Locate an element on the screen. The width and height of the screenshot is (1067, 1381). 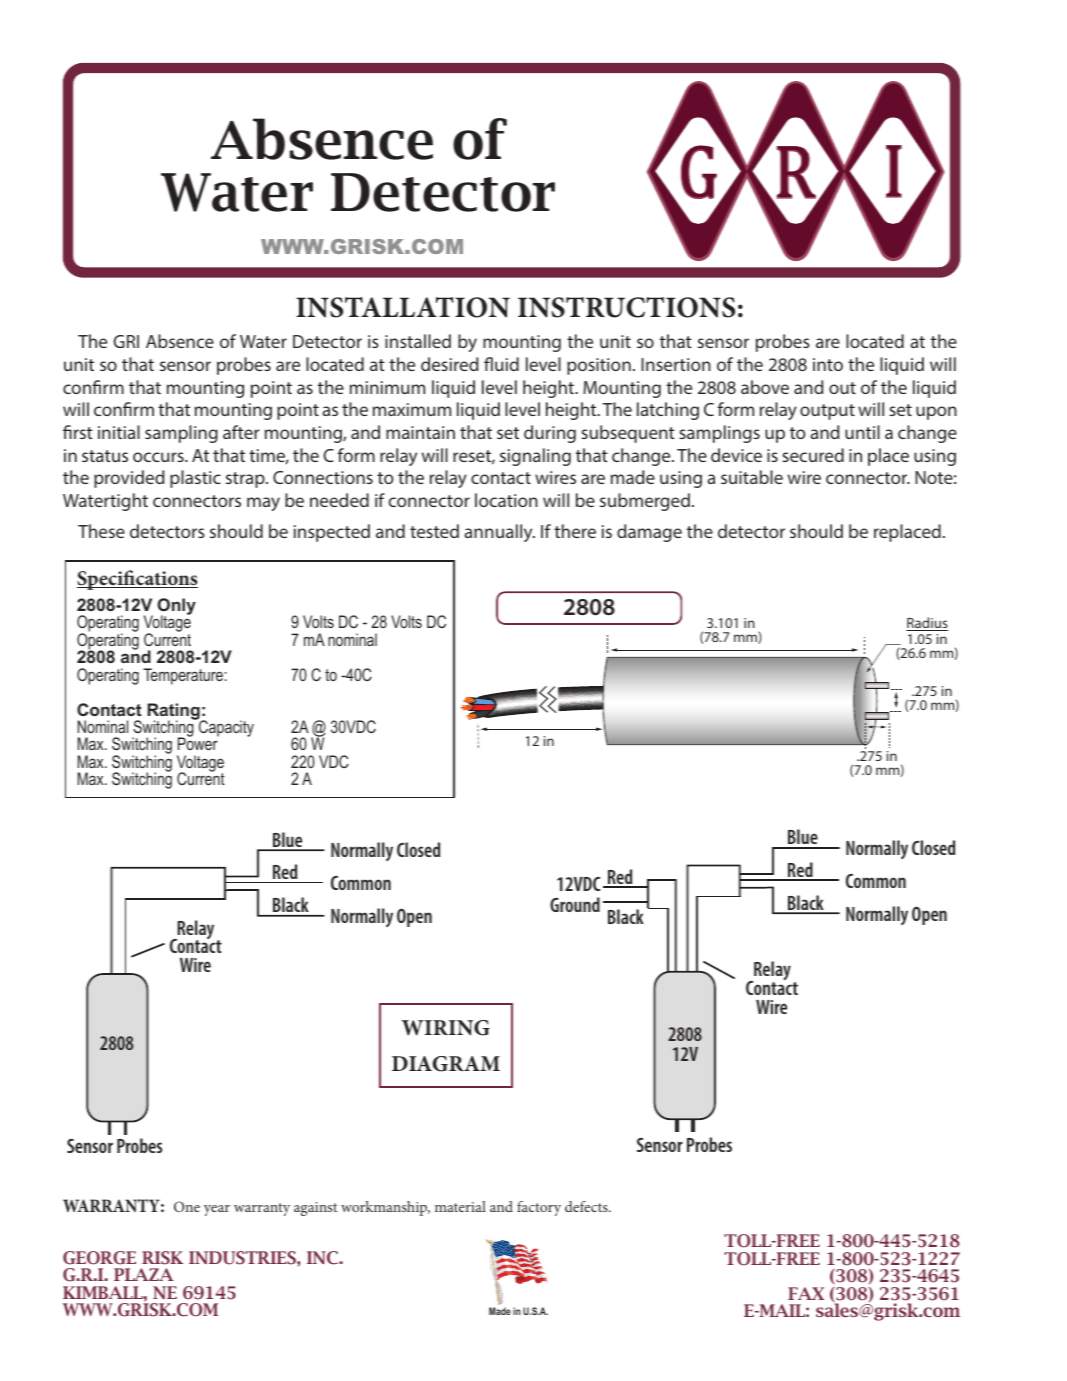
Ground is located at coordinates (575, 904).
